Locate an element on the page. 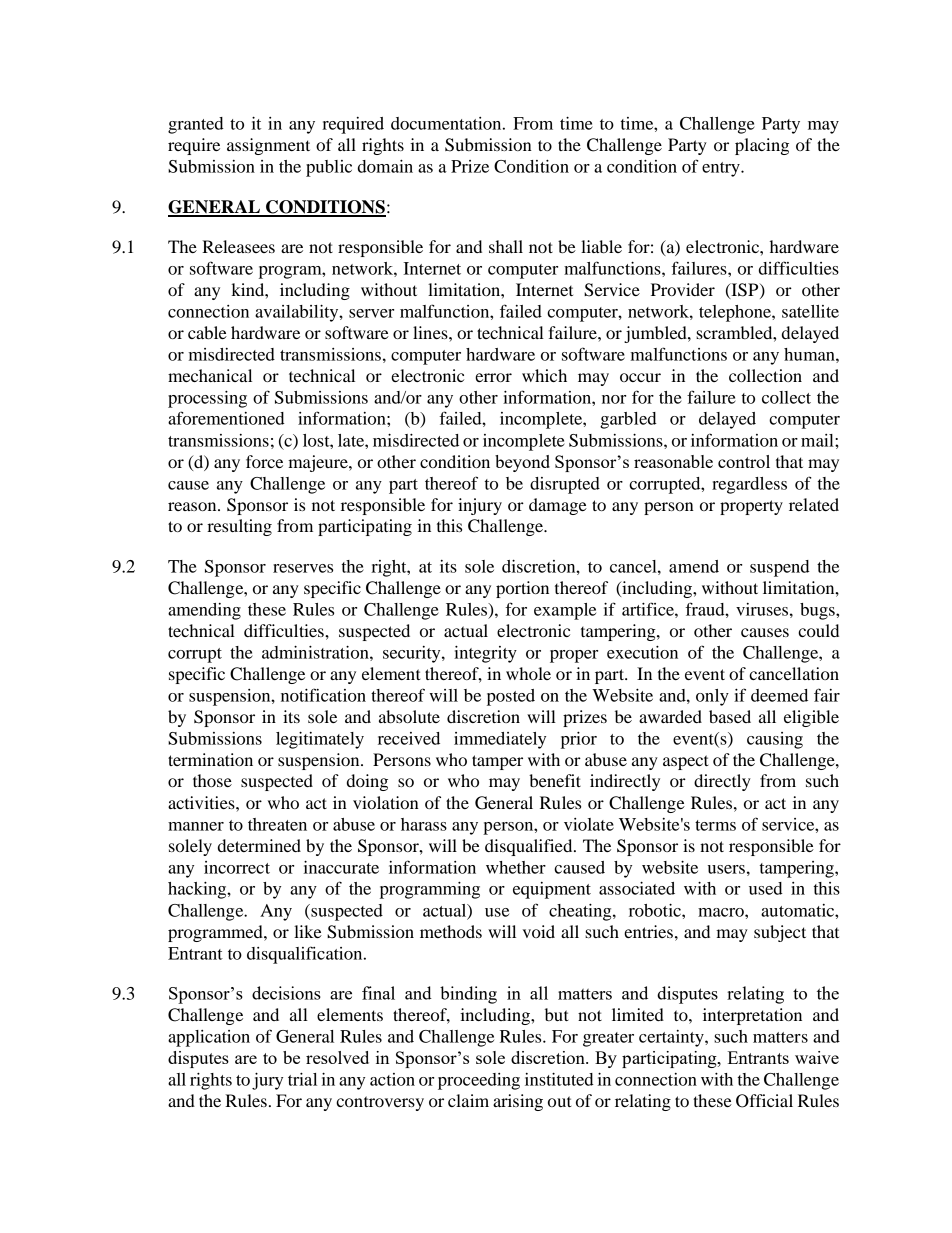  immediately is located at coordinates (500, 740).
